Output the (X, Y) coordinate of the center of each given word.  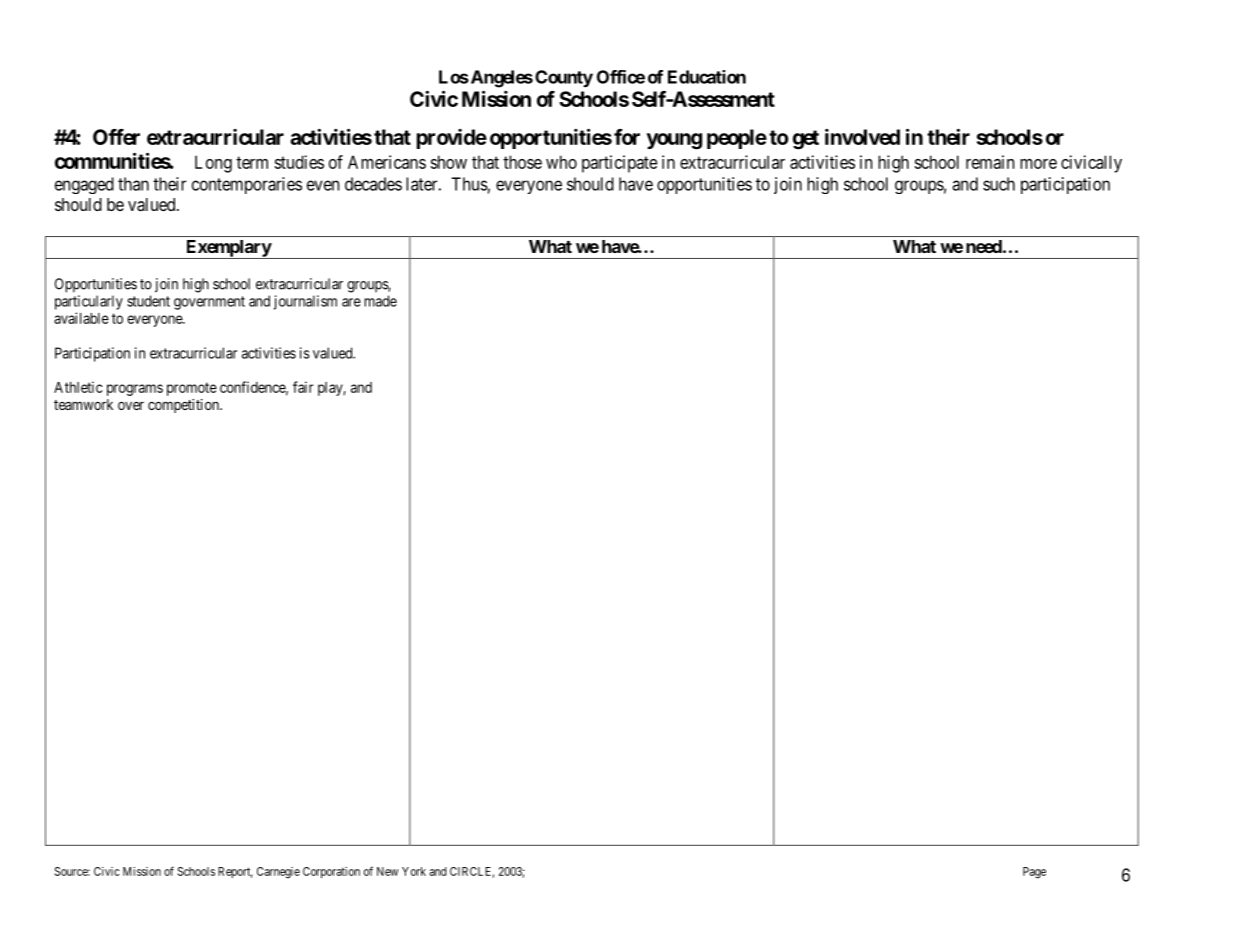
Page (1034, 873)
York (414, 871)
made (380, 301)
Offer (116, 137)
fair (303, 387)
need (984, 246)
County (564, 79)
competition (184, 406)
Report (235, 872)
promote (192, 389)
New (387, 871)
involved (862, 137)
